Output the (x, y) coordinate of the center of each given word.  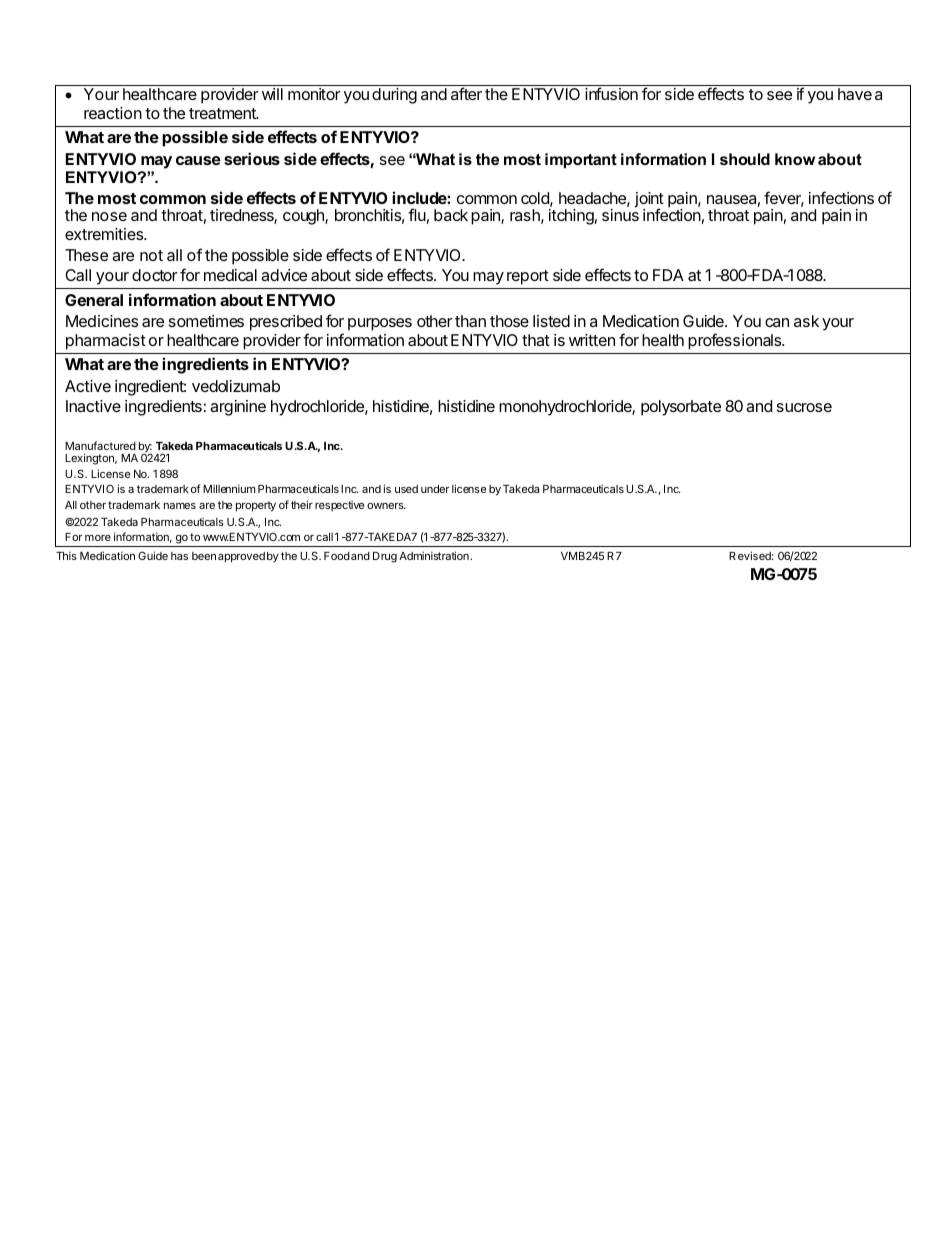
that (536, 340)
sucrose (804, 407)
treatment (223, 113)
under (435, 489)
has (179, 556)
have (855, 94)
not (151, 255)
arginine (238, 408)
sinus (620, 215)
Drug (385, 557)
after (466, 93)
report (528, 277)
